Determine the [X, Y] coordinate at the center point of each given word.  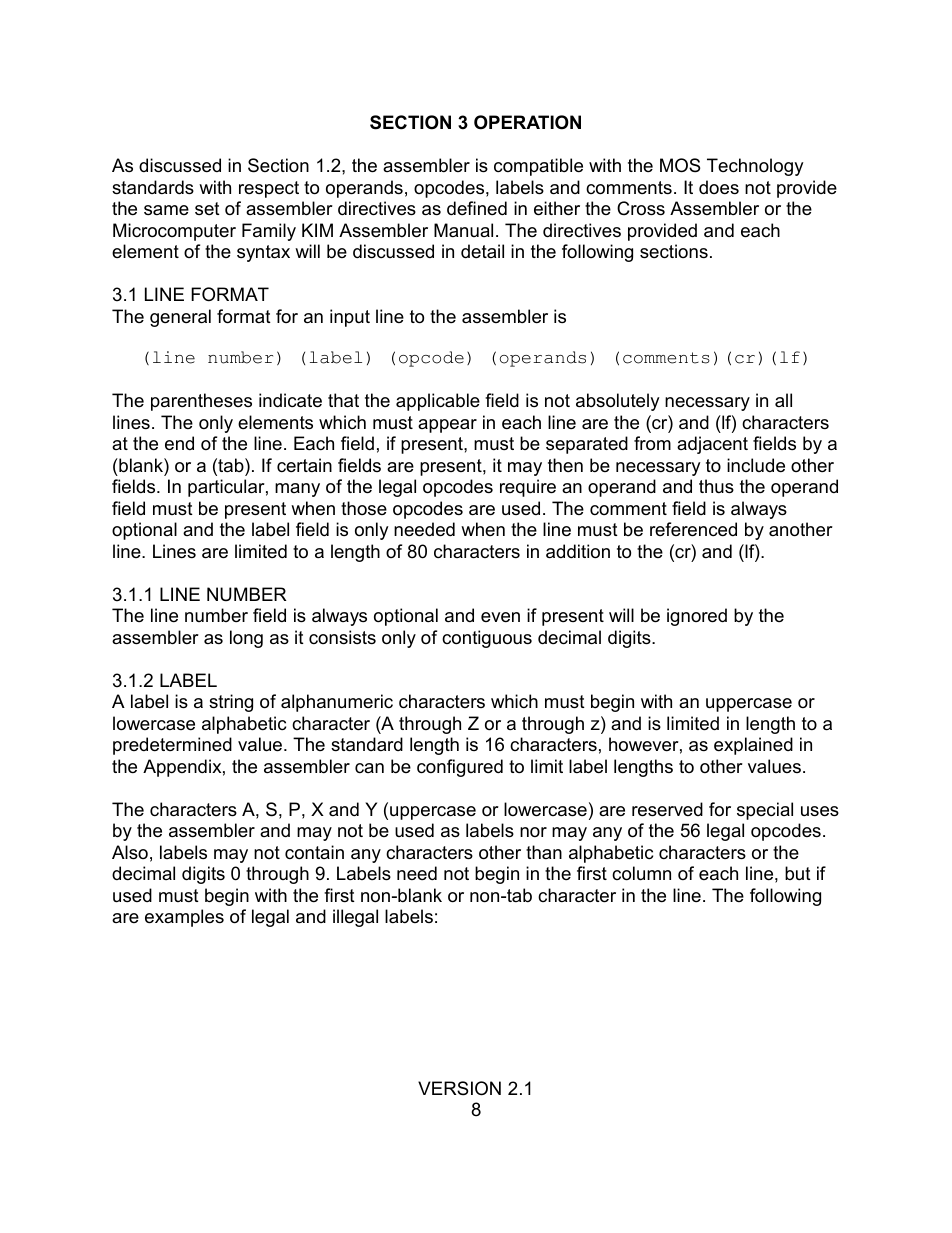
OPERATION [527, 122]
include [756, 465]
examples [184, 918]
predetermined [172, 746]
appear [447, 426]
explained [753, 746]
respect [269, 189]
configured [460, 768]
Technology [755, 167]
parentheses [201, 402]
